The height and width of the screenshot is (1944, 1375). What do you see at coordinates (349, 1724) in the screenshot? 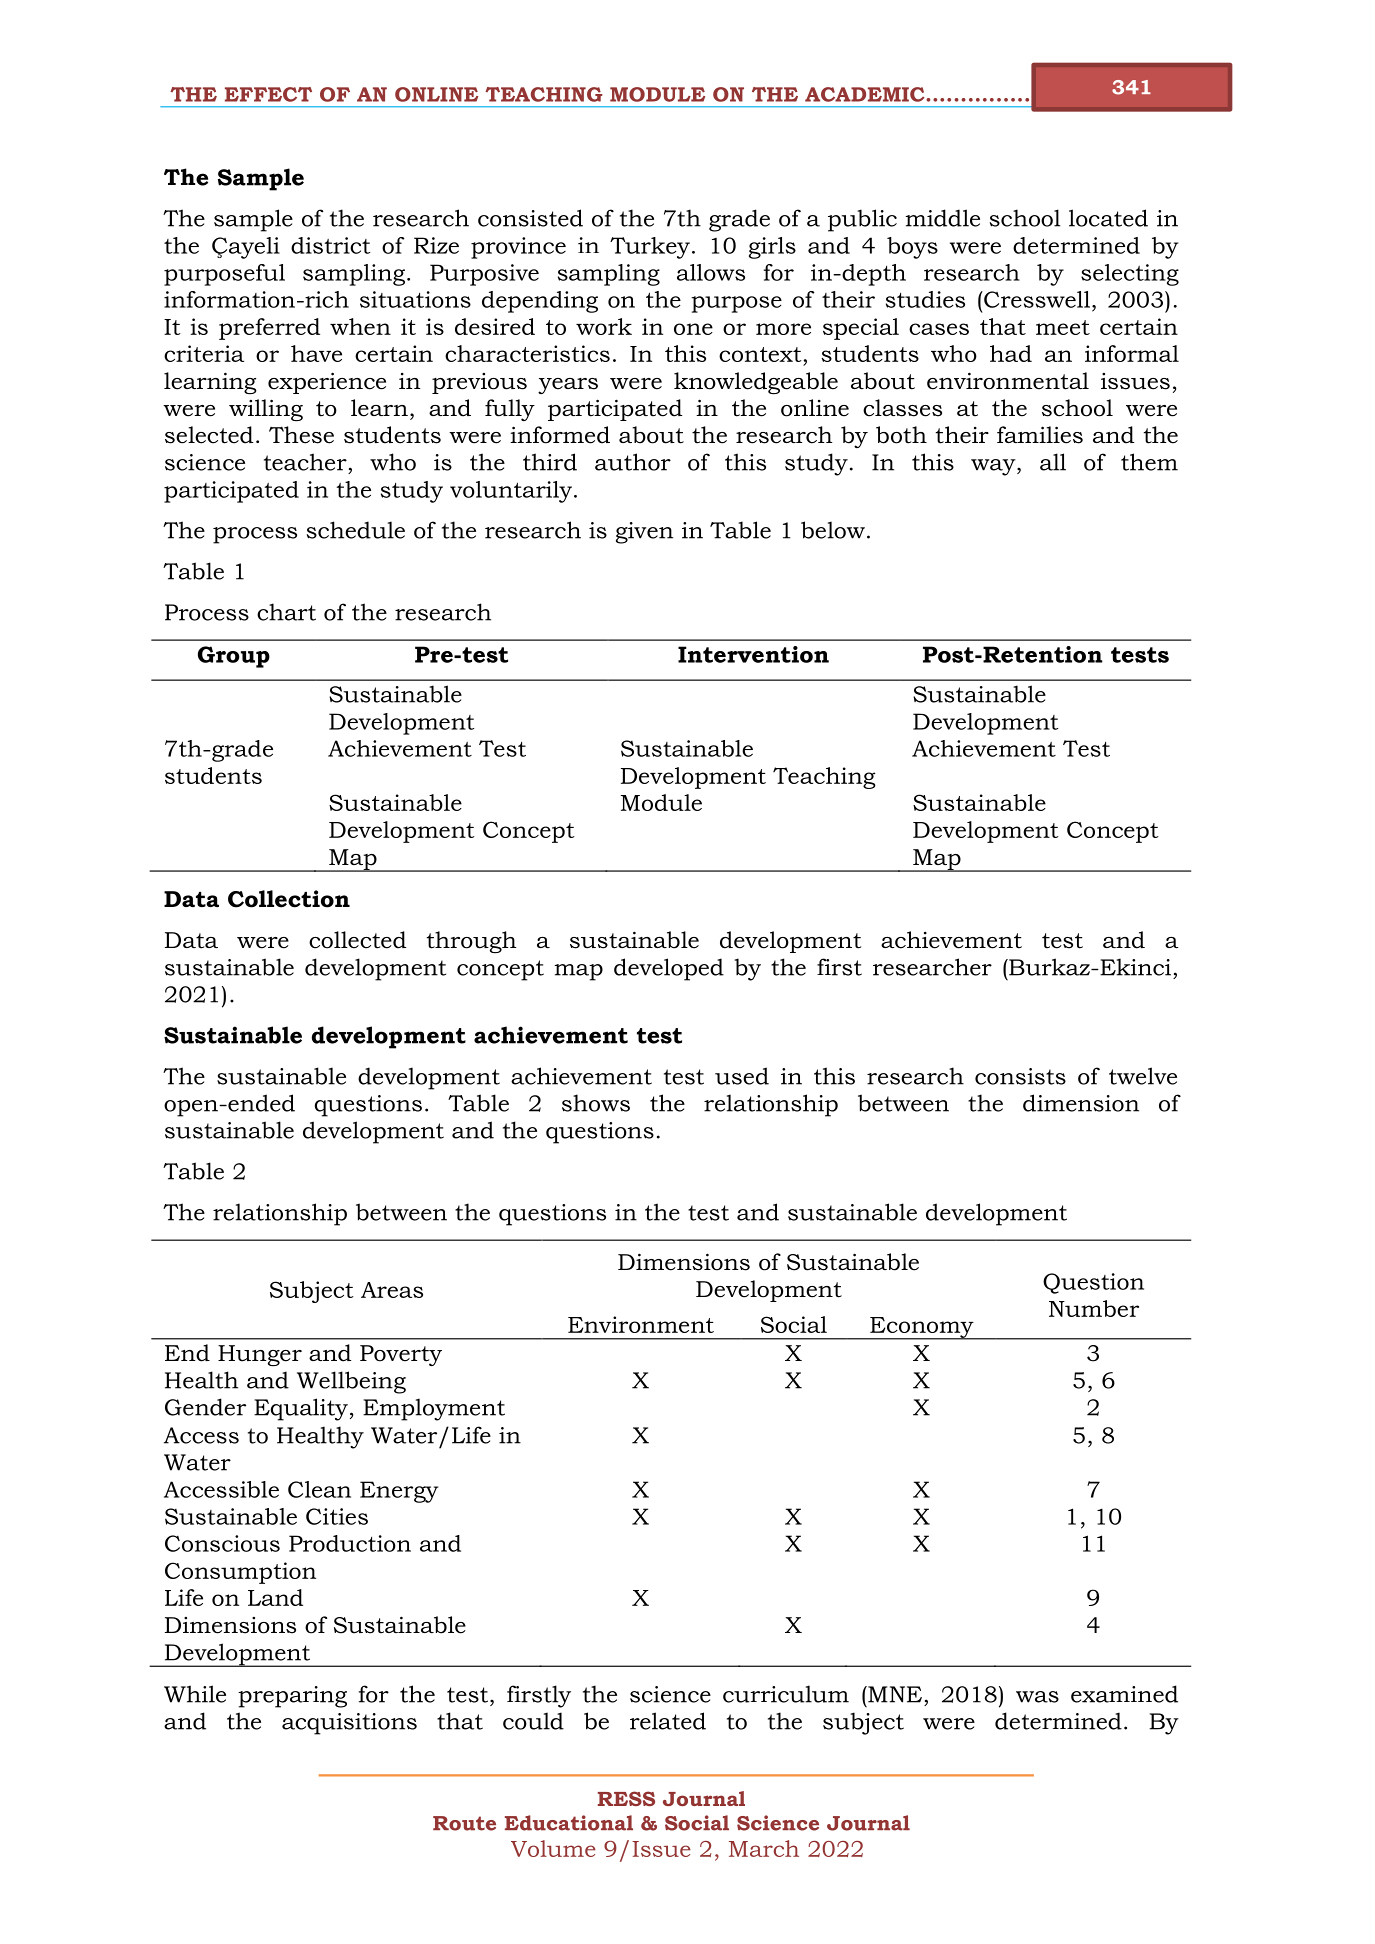
I see `acquisitions` at bounding box center [349, 1724].
